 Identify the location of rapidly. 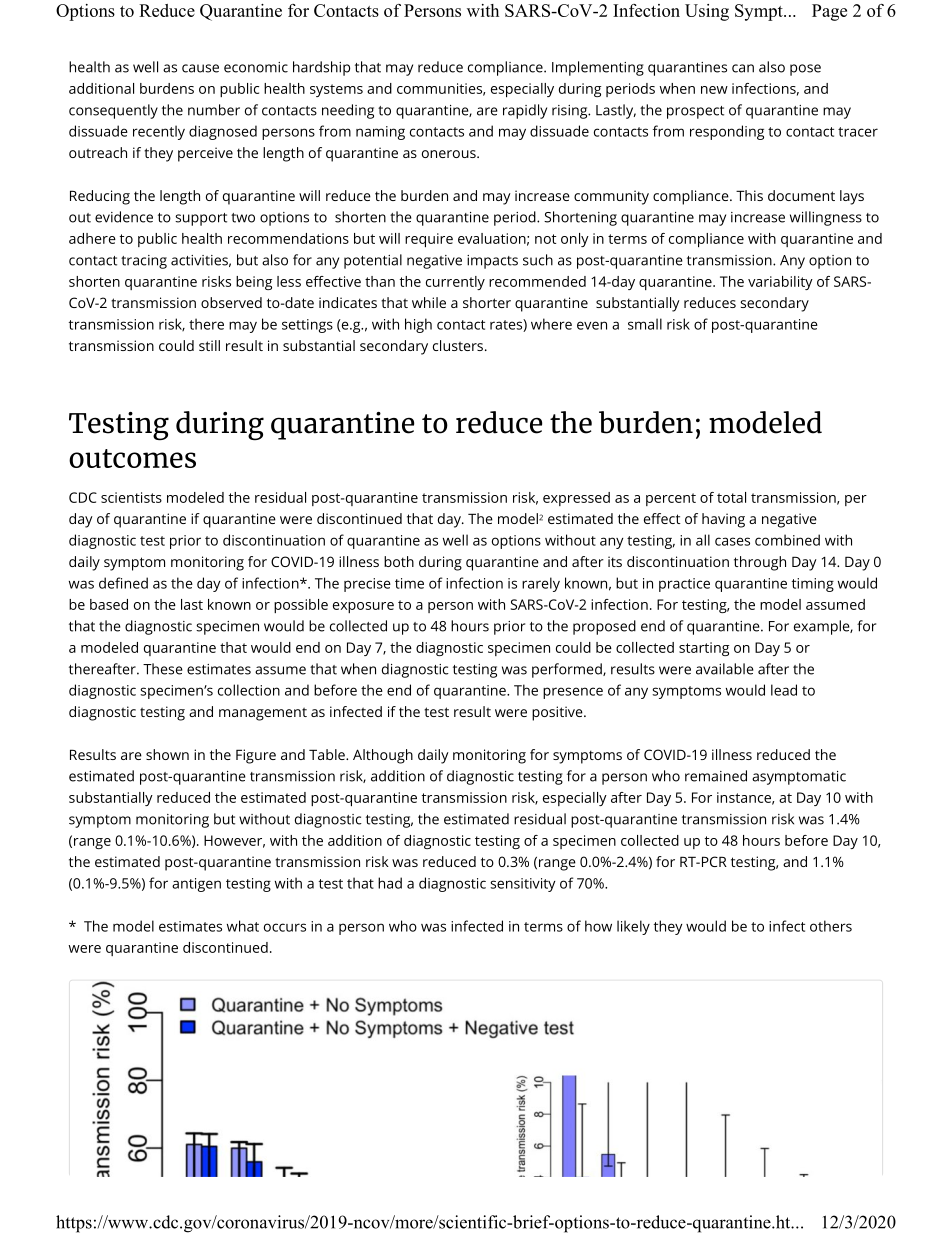
(525, 111).
